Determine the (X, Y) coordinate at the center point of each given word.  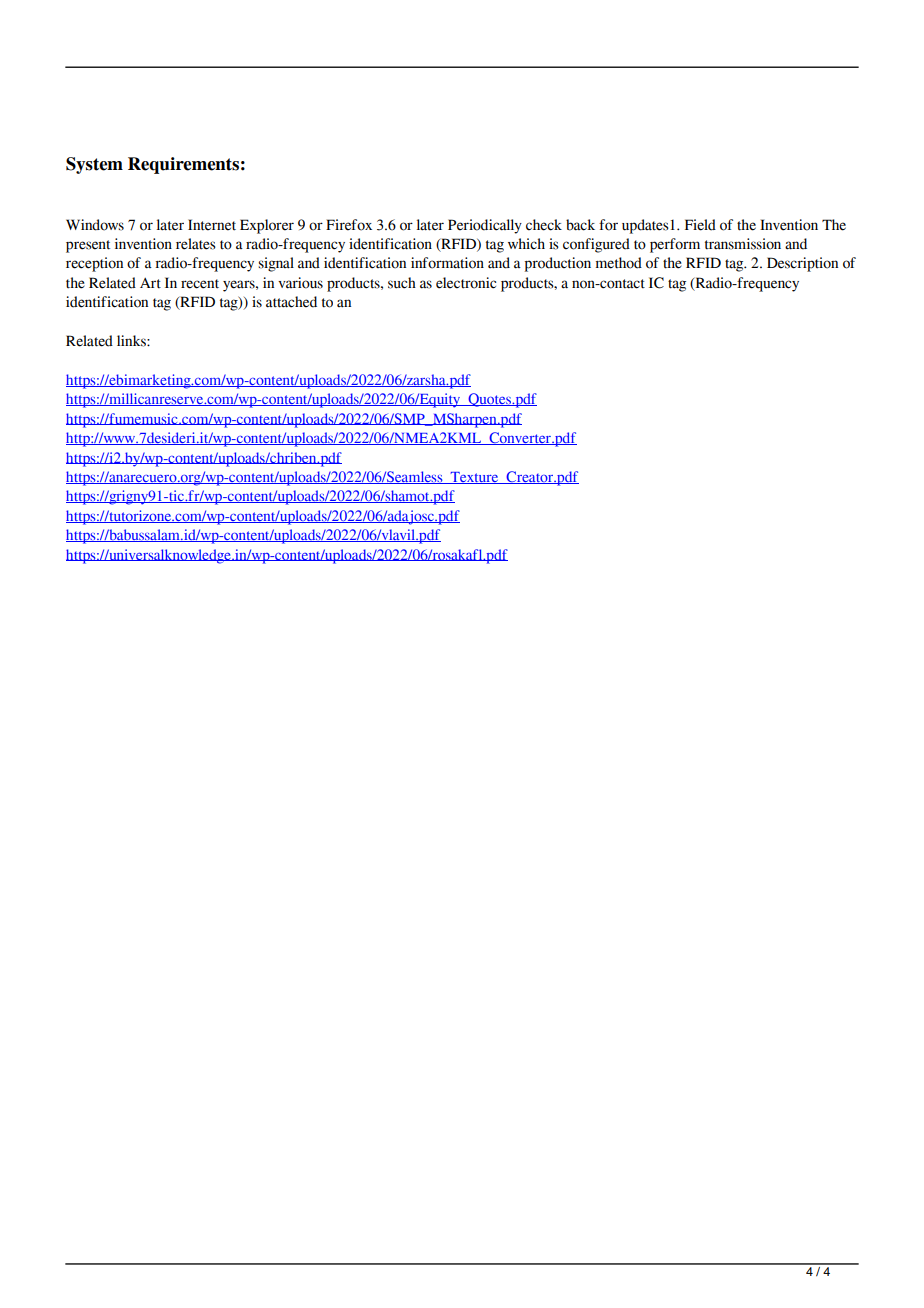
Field (700, 225)
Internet (212, 225)
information (447, 263)
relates (196, 244)
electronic (466, 283)
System (94, 165)
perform (675, 245)
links (132, 341)
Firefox (349, 225)
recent (200, 284)
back (580, 225)
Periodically (485, 226)
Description (802, 264)
